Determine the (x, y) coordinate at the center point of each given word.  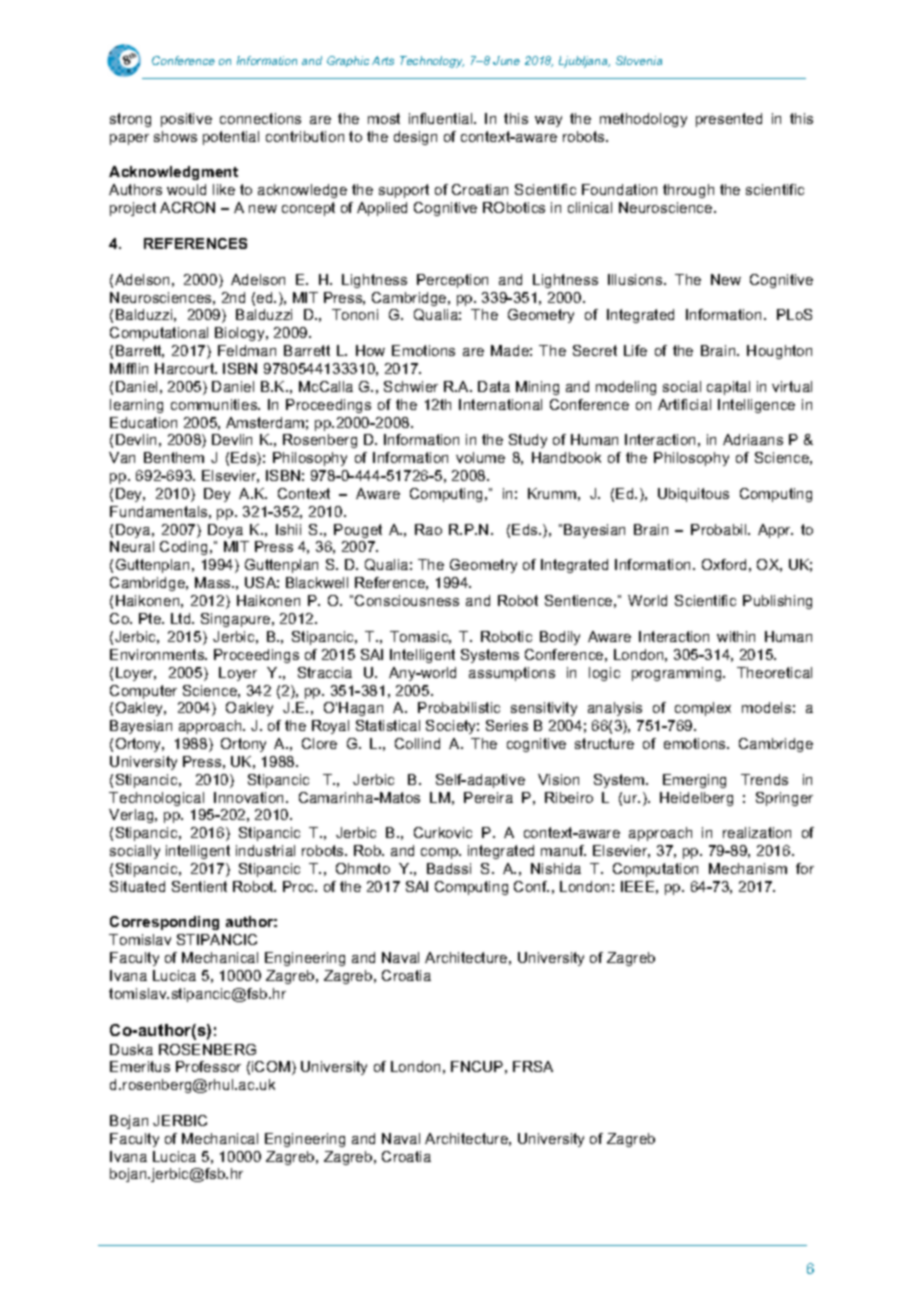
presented (729, 120)
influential (442, 118)
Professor (208, 1066)
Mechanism (748, 868)
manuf (563, 850)
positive (186, 120)
